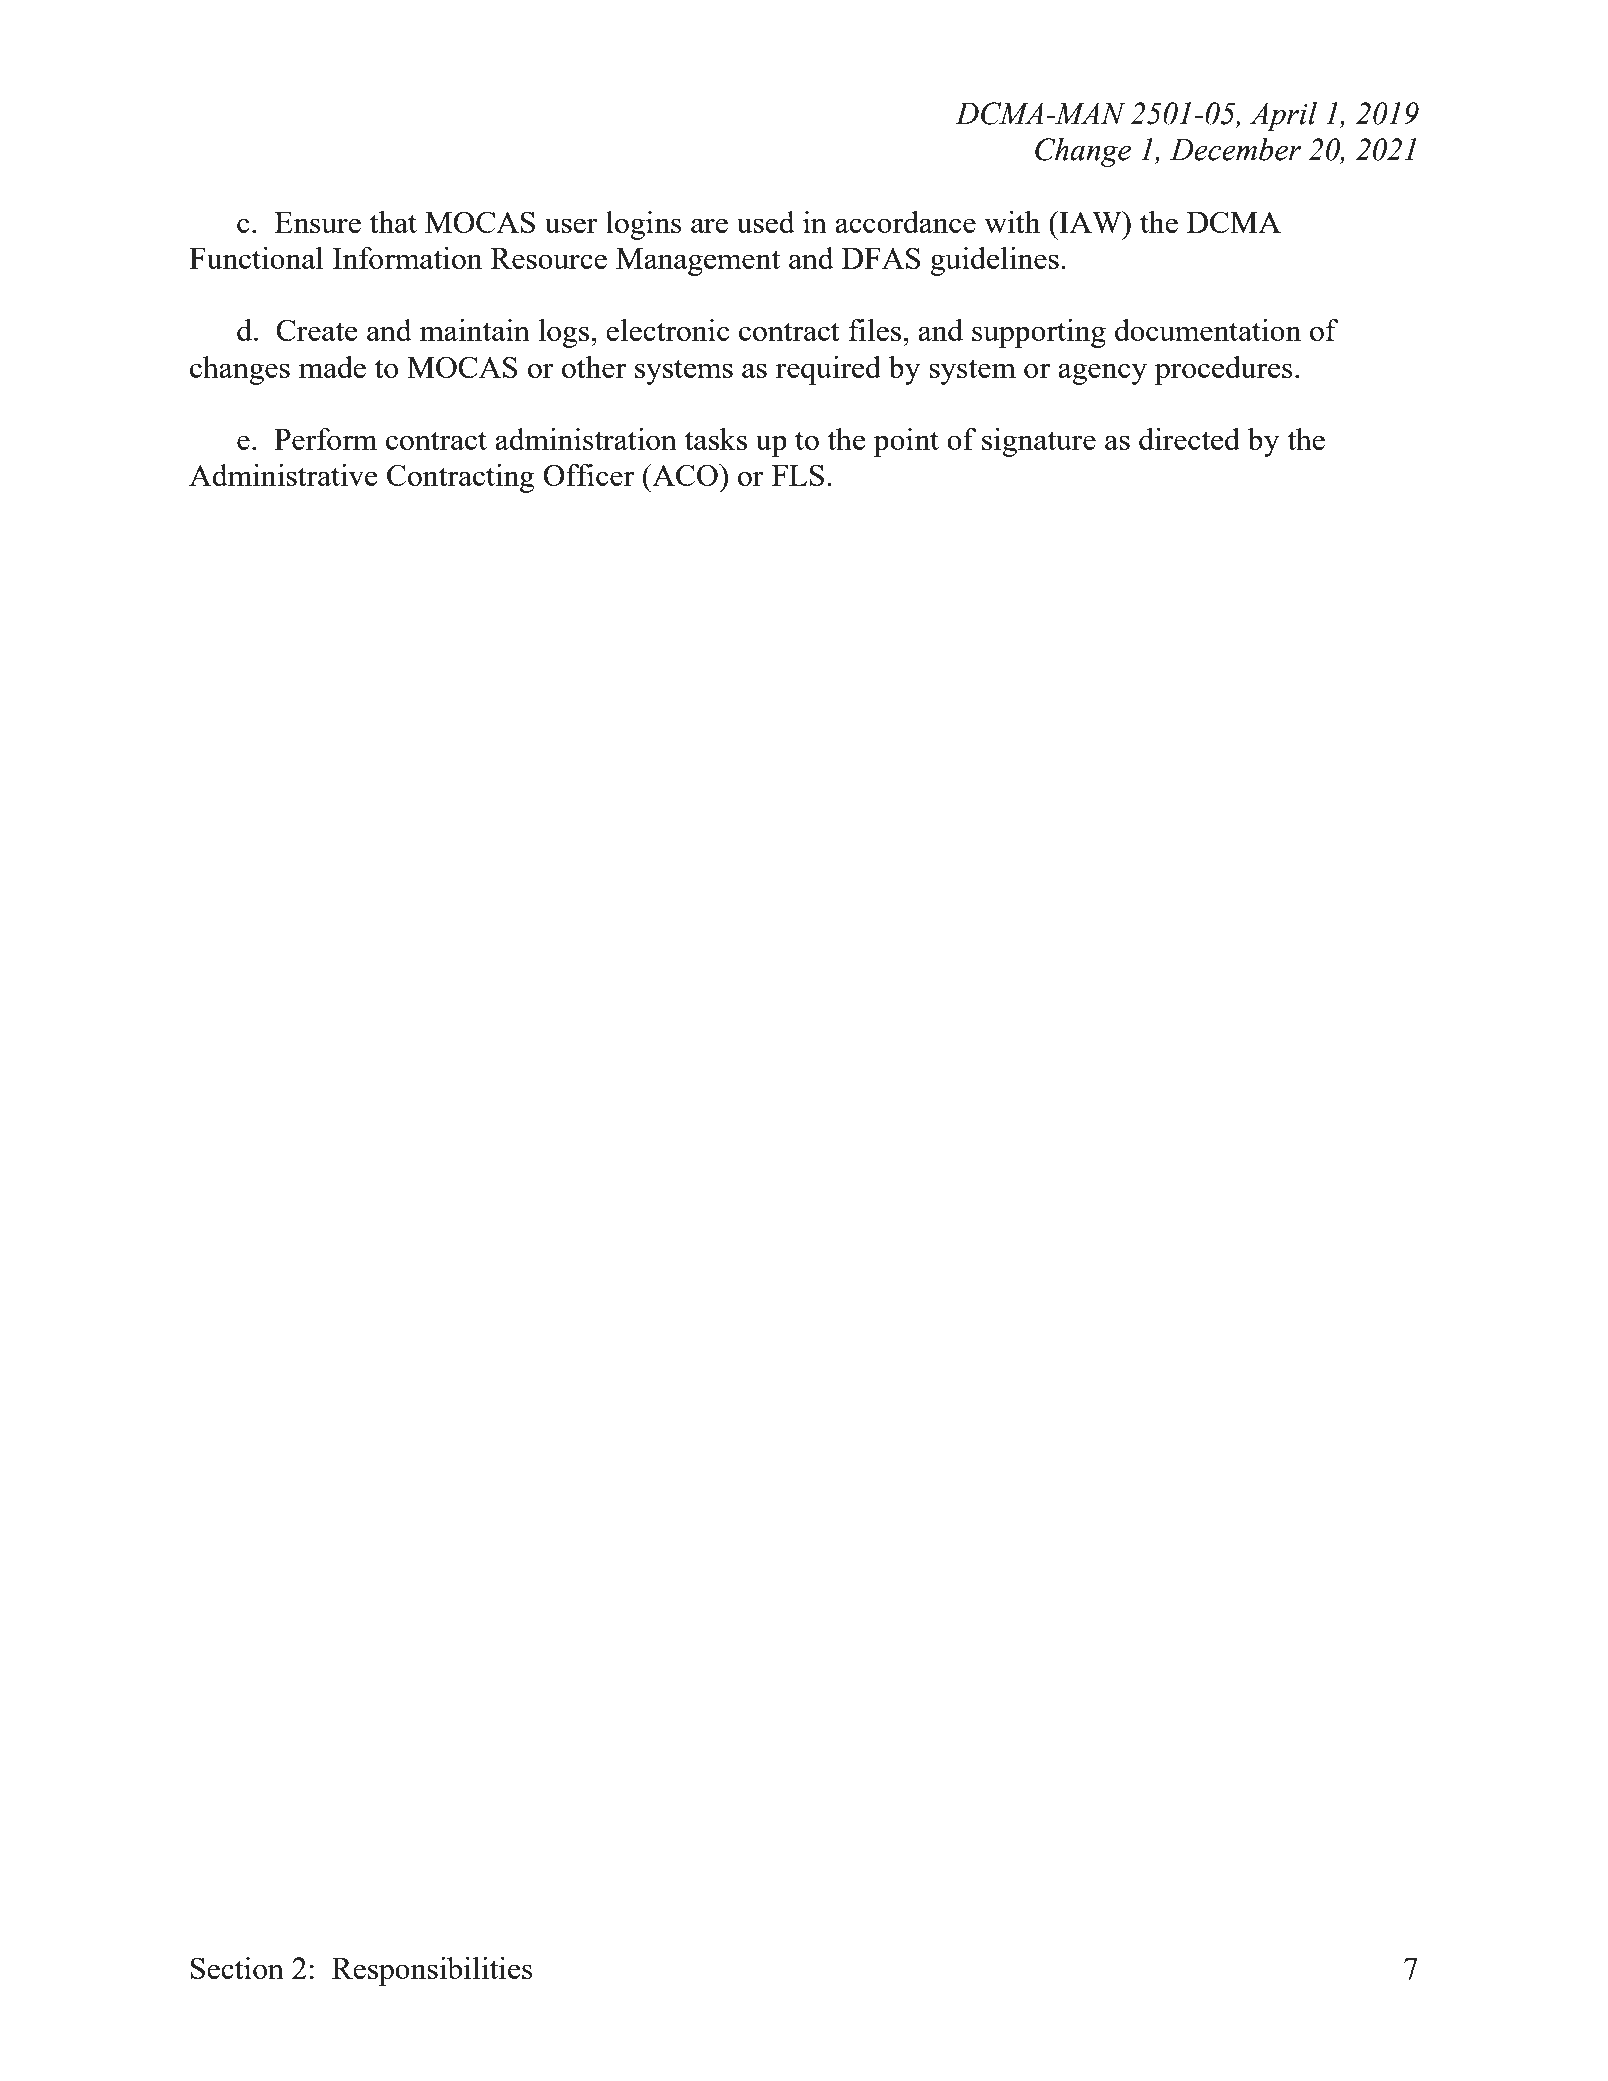 The height and width of the document is (2081, 1608). What do you see at coordinates (1235, 149) in the document?
I see `December` at bounding box center [1235, 149].
